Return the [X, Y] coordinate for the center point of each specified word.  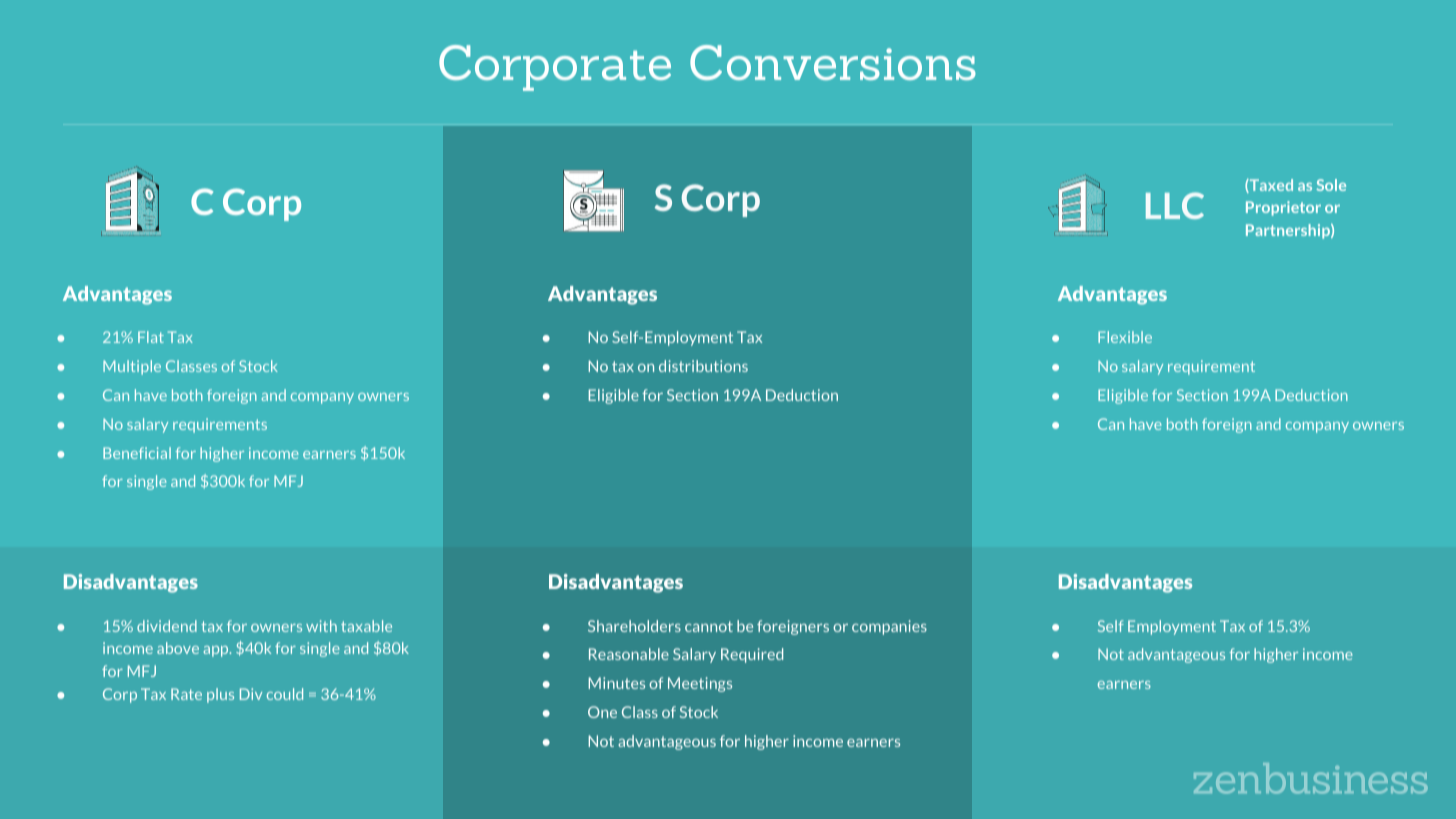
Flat [151, 337]
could [285, 694]
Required [752, 655]
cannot [709, 626]
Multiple [132, 367]
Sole [1331, 185]
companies [889, 627]
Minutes [616, 683]
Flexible [1125, 337]
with [321, 626]
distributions [703, 366]
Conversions [833, 62]
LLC [1175, 205]
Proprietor [1283, 208]
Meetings [700, 684]
